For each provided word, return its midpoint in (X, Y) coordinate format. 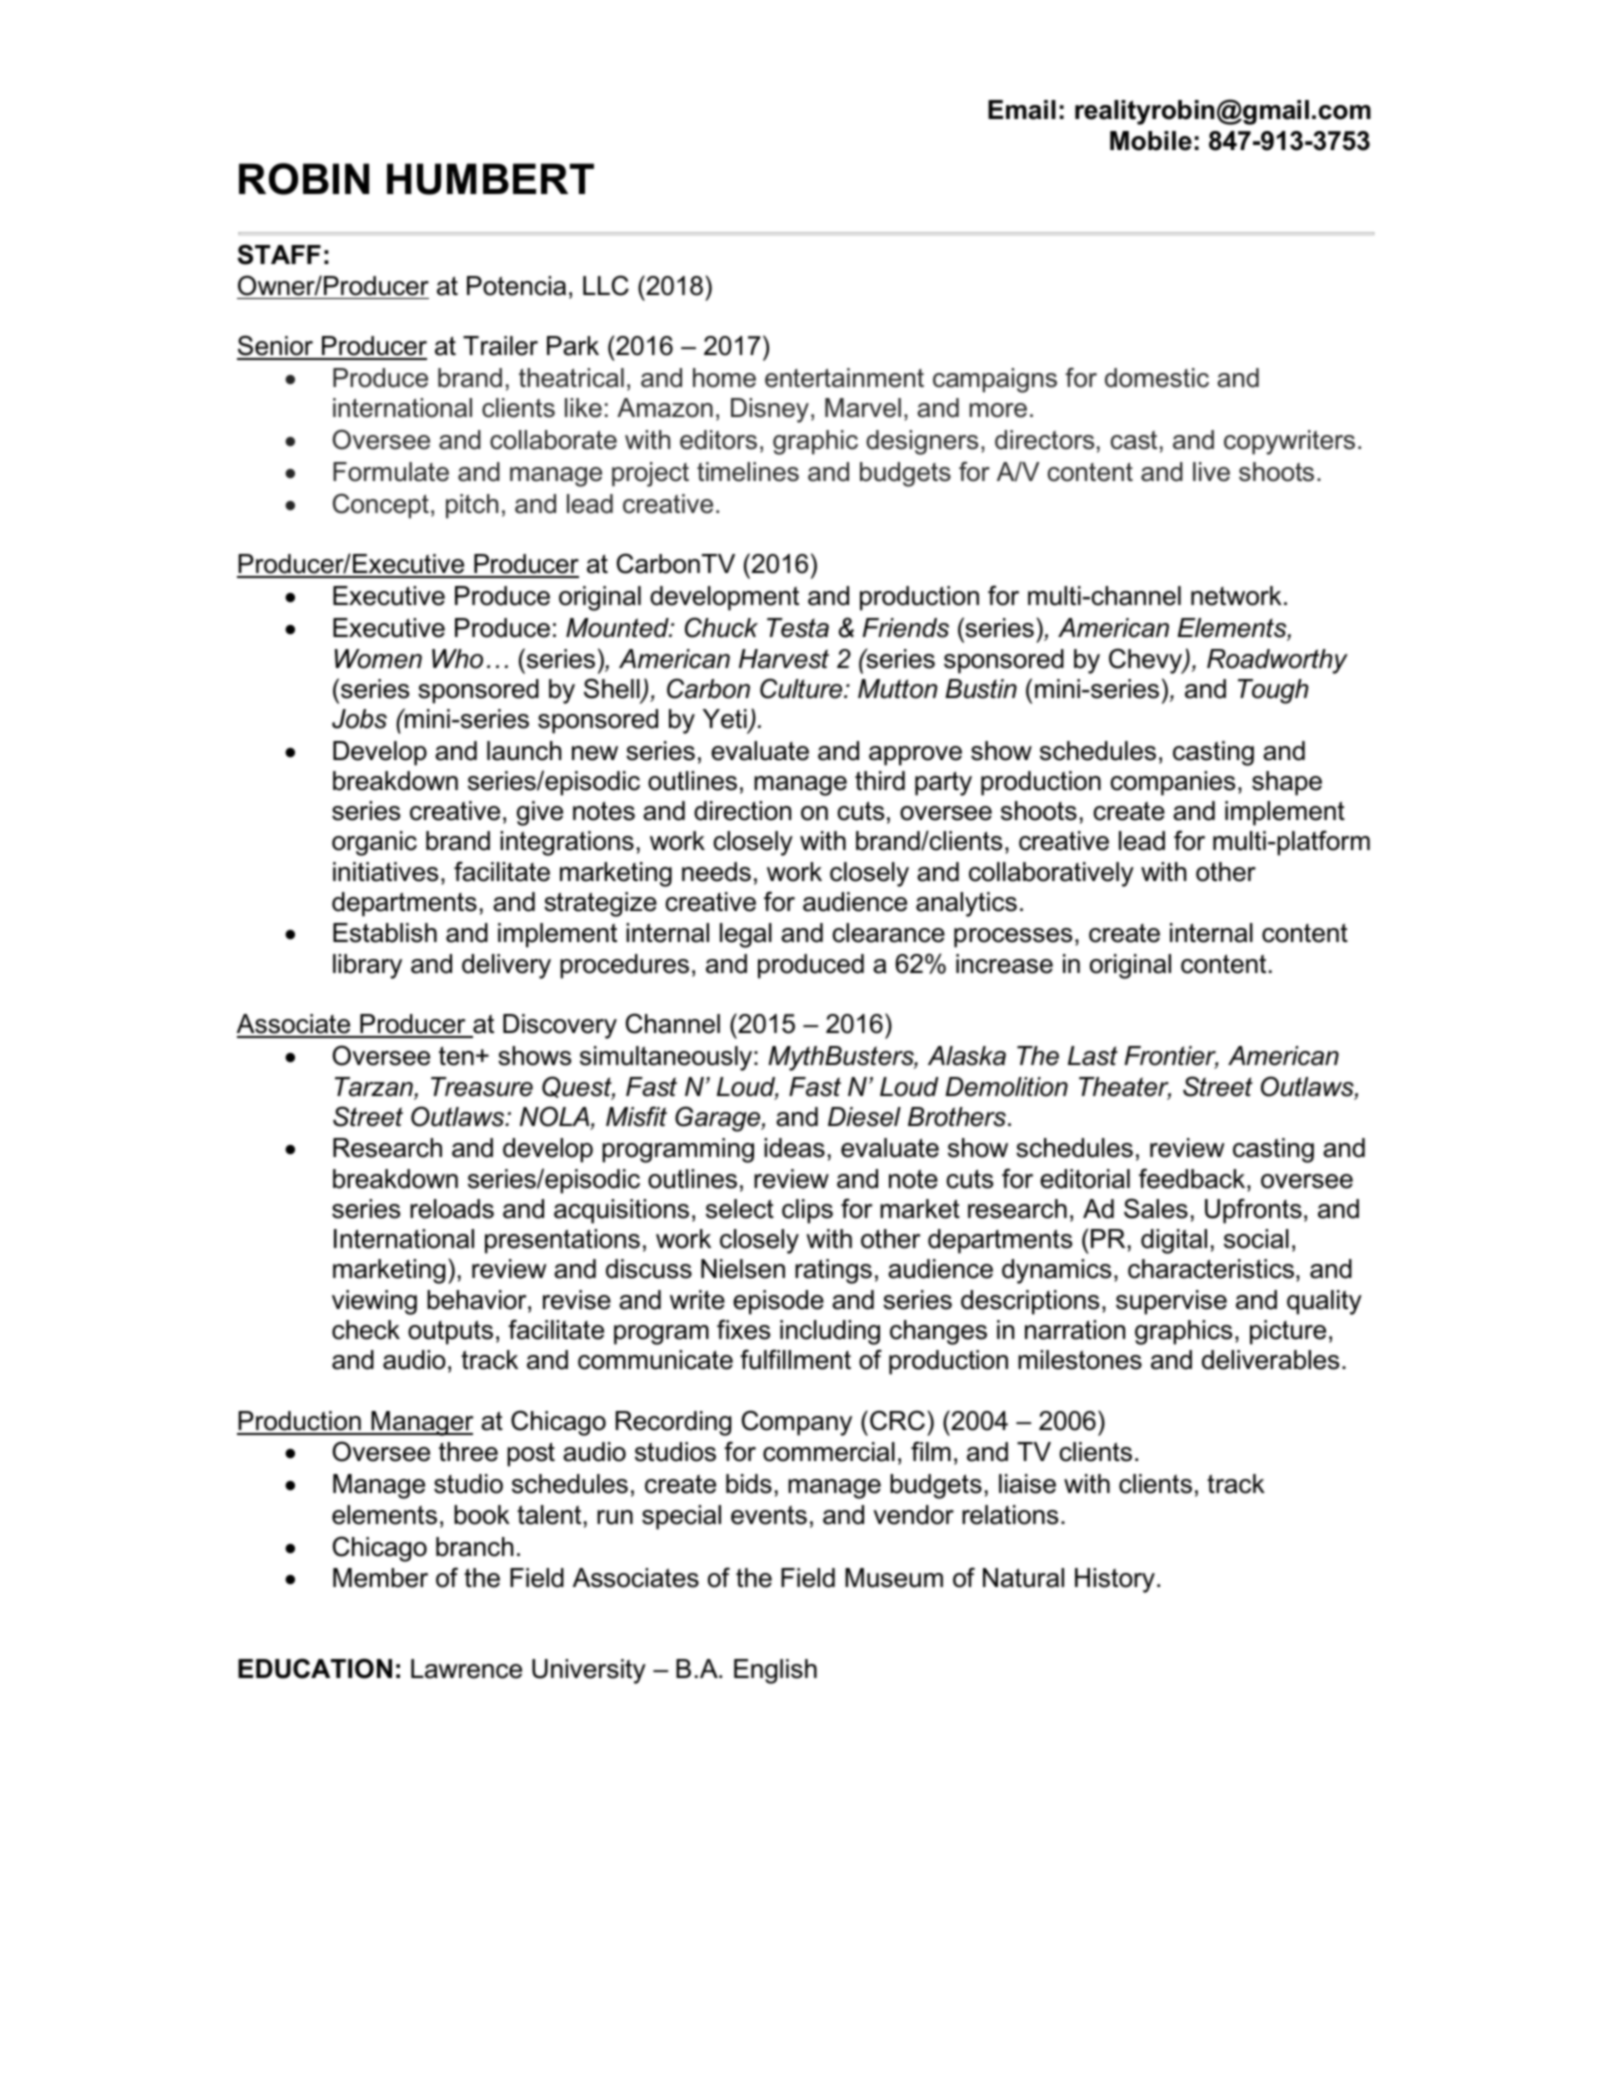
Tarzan (375, 1088)
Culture (802, 688)
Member (380, 1578)
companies (1172, 783)
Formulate (391, 472)
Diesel (864, 1117)
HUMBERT (490, 179)
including (830, 1332)
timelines (748, 472)
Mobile (1151, 141)
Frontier (1171, 1057)
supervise (1171, 1302)
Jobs (359, 719)
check (366, 1330)
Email (1022, 110)
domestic (1157, 378)
